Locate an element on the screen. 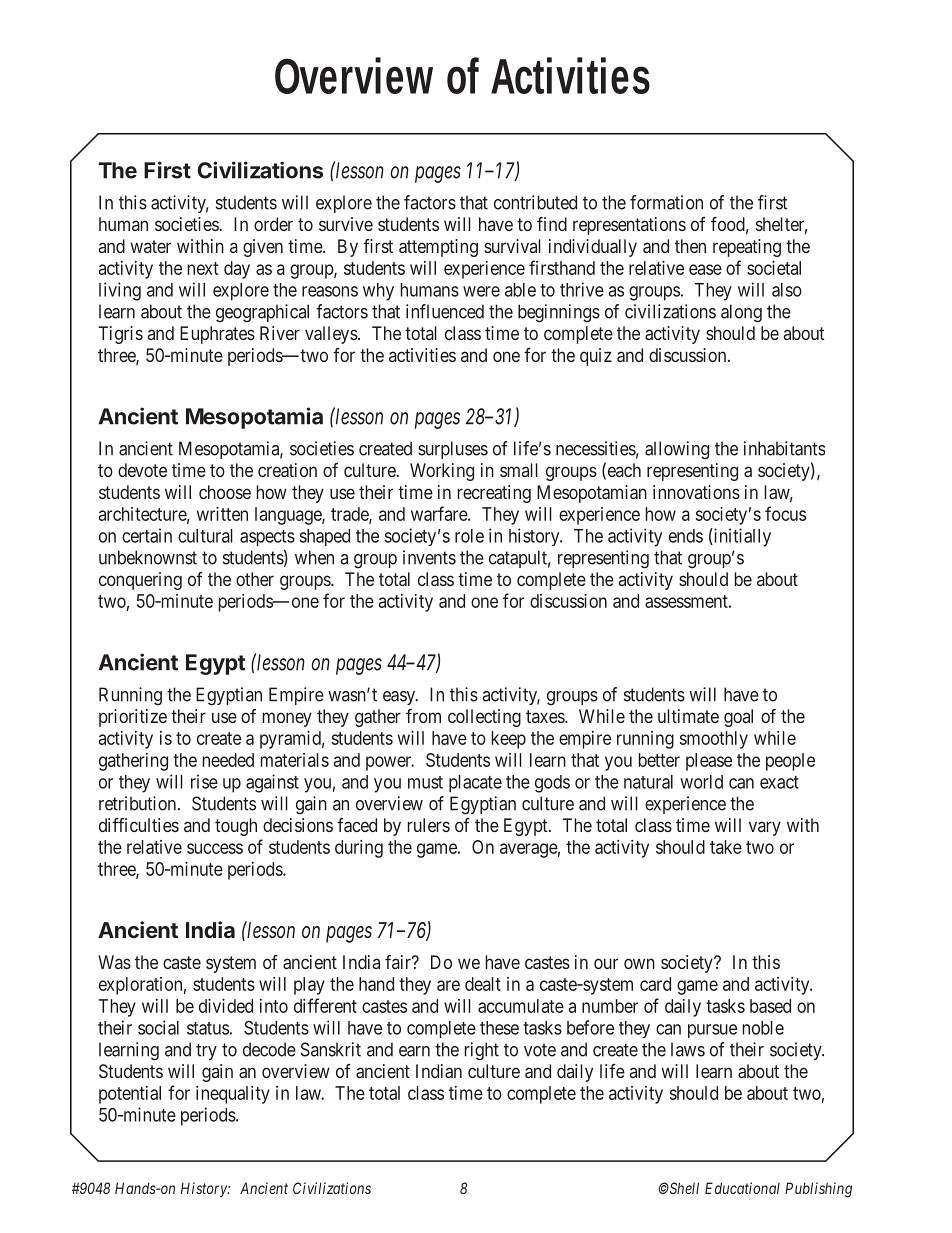  repeating is located at coordinates (747, 248).
